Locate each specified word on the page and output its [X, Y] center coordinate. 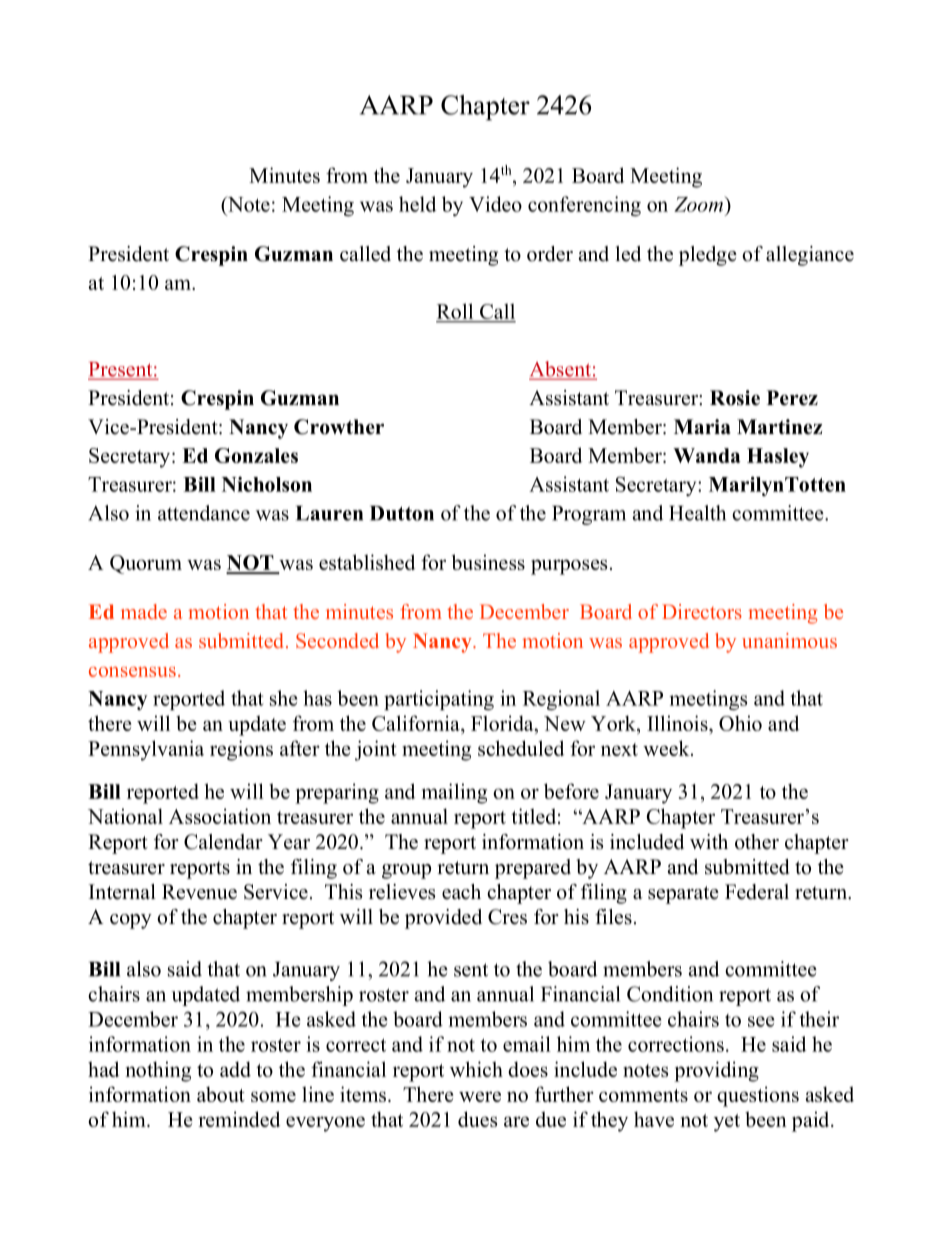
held [417, 204]
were [480, 1096]
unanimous [789, 640]
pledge [708, 256]
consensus [132, 672]
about [221, 1094]
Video [495, 204]
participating [439, 700]
